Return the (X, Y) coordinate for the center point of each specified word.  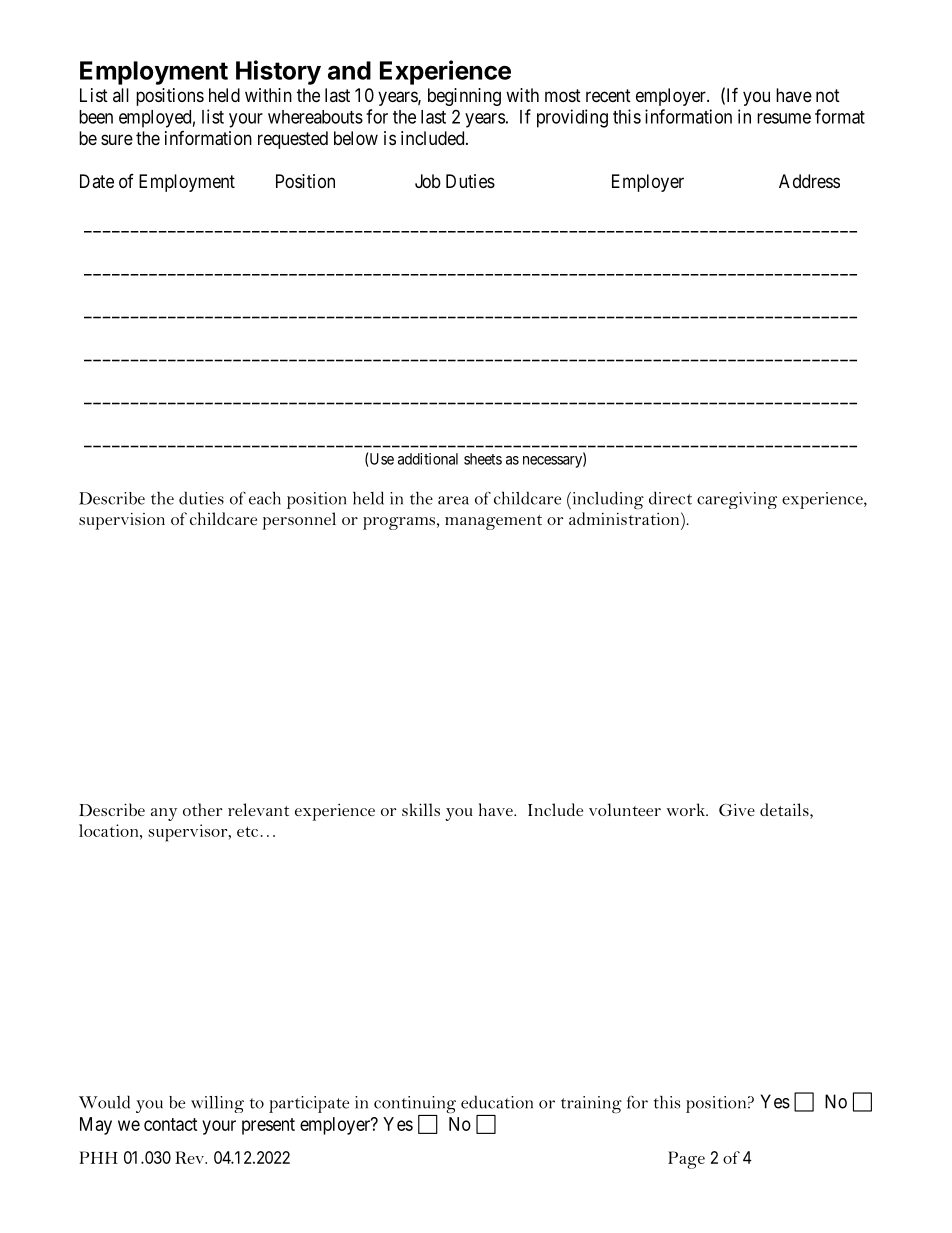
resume (784, 118)
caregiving (737, 500)
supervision (122, 521)
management (493, 522)
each (265, 498)
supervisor (189, 833)
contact (171, 1124)
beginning (464, 97)
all (121, 95)
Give (737, 810)
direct (670, 498)
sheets (483, 459)
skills (421, 809)
